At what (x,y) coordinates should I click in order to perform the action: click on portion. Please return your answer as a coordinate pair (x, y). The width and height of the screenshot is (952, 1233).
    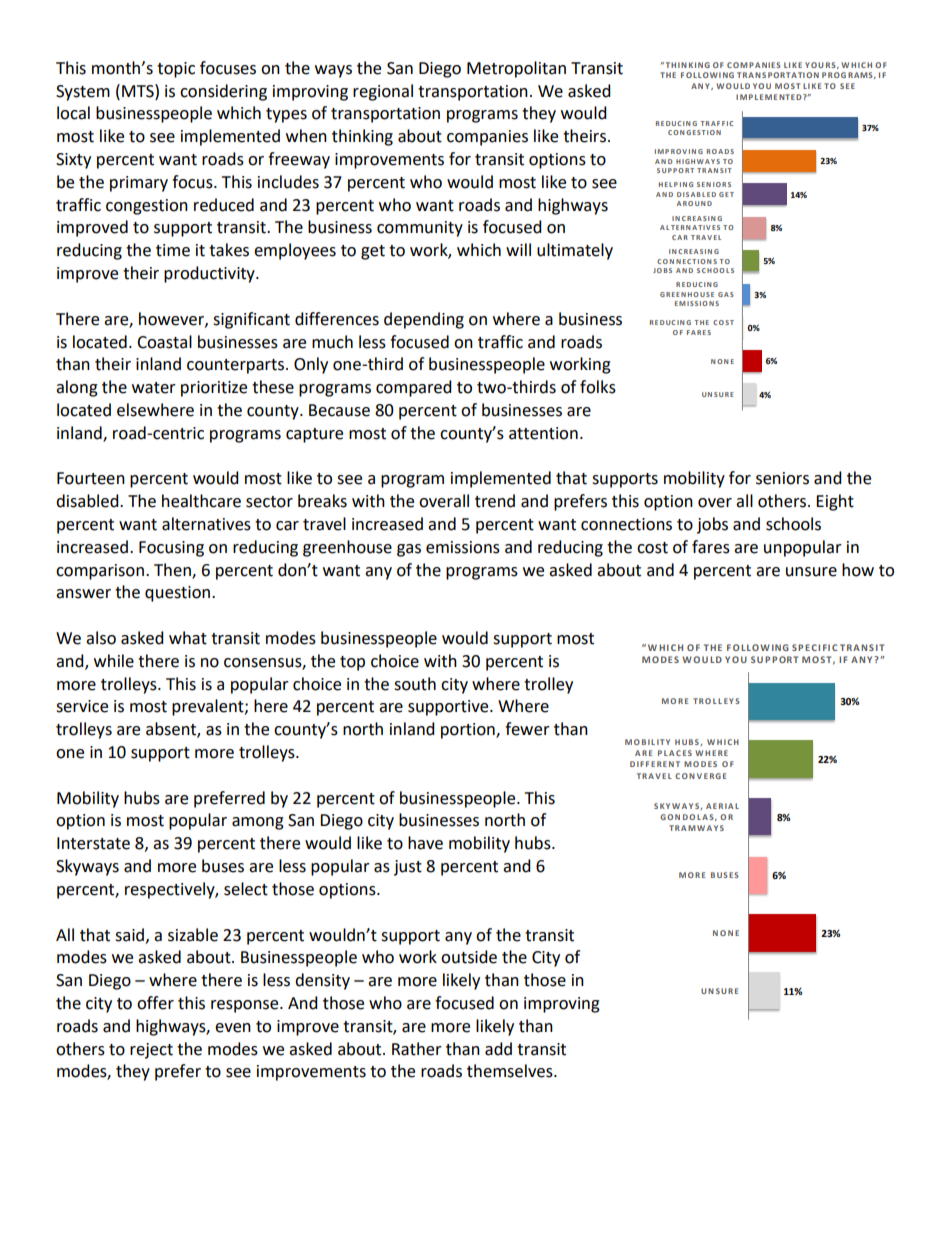
    Looking at the image, I should click on (469, 731).
